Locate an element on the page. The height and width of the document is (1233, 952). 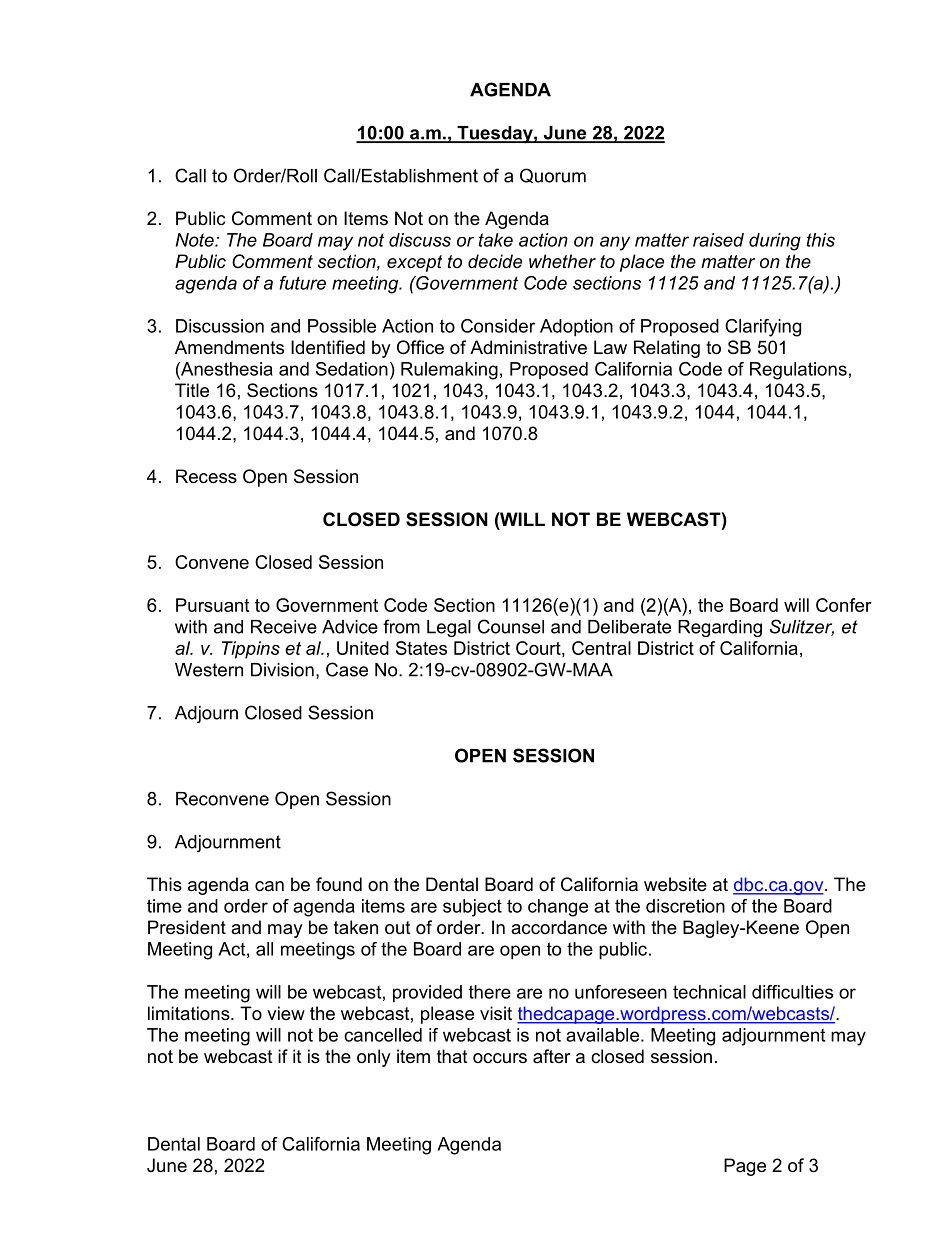
difficulties is located at coordinates (792, 992).
